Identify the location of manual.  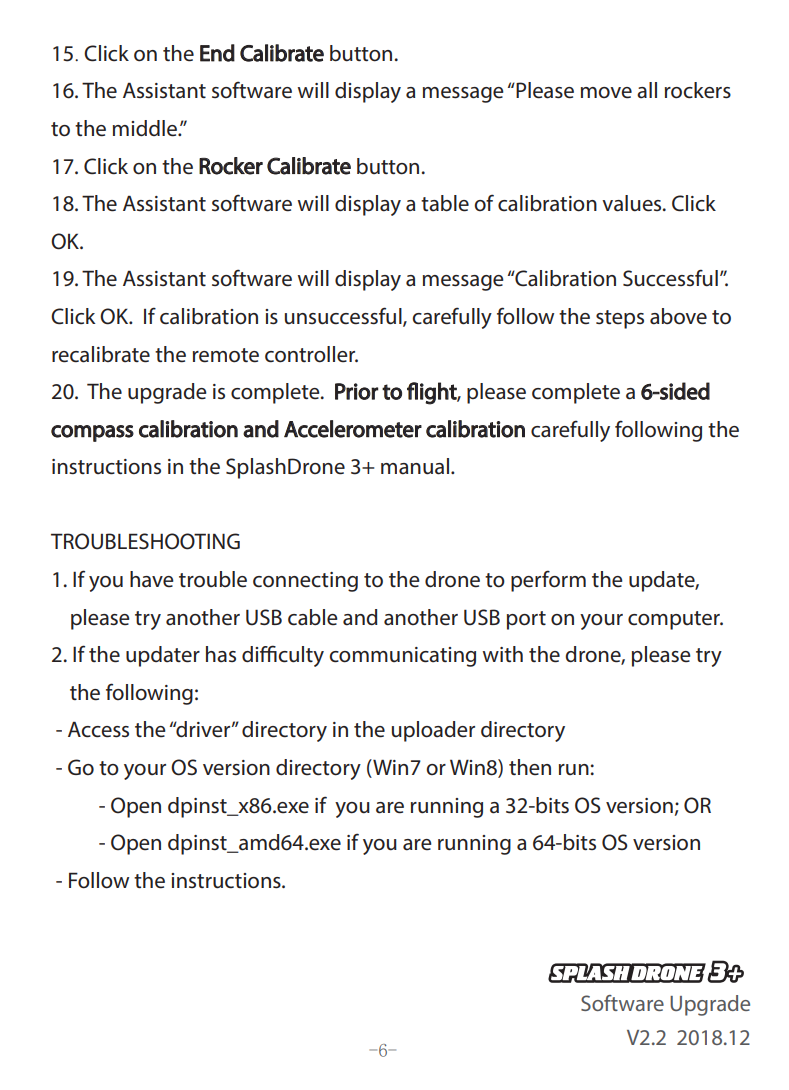
(415, 466).
